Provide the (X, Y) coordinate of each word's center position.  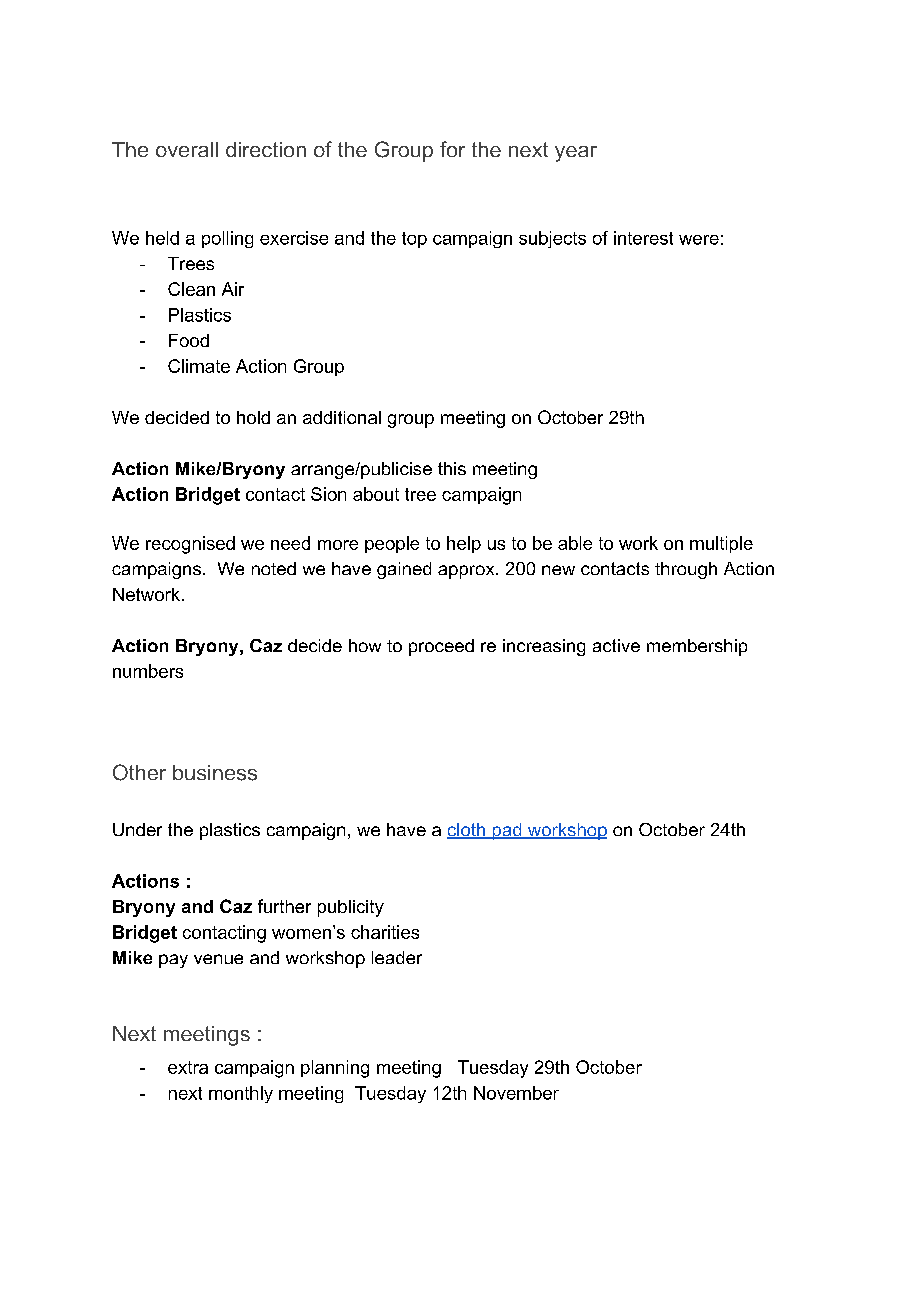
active (616, 645)
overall (187, 149)
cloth (467, 831)
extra (188, 1067)
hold (253, 417)
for (452, 149)
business (215, 773)
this (452, 468)
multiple (721, 544)
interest (643, 238)
